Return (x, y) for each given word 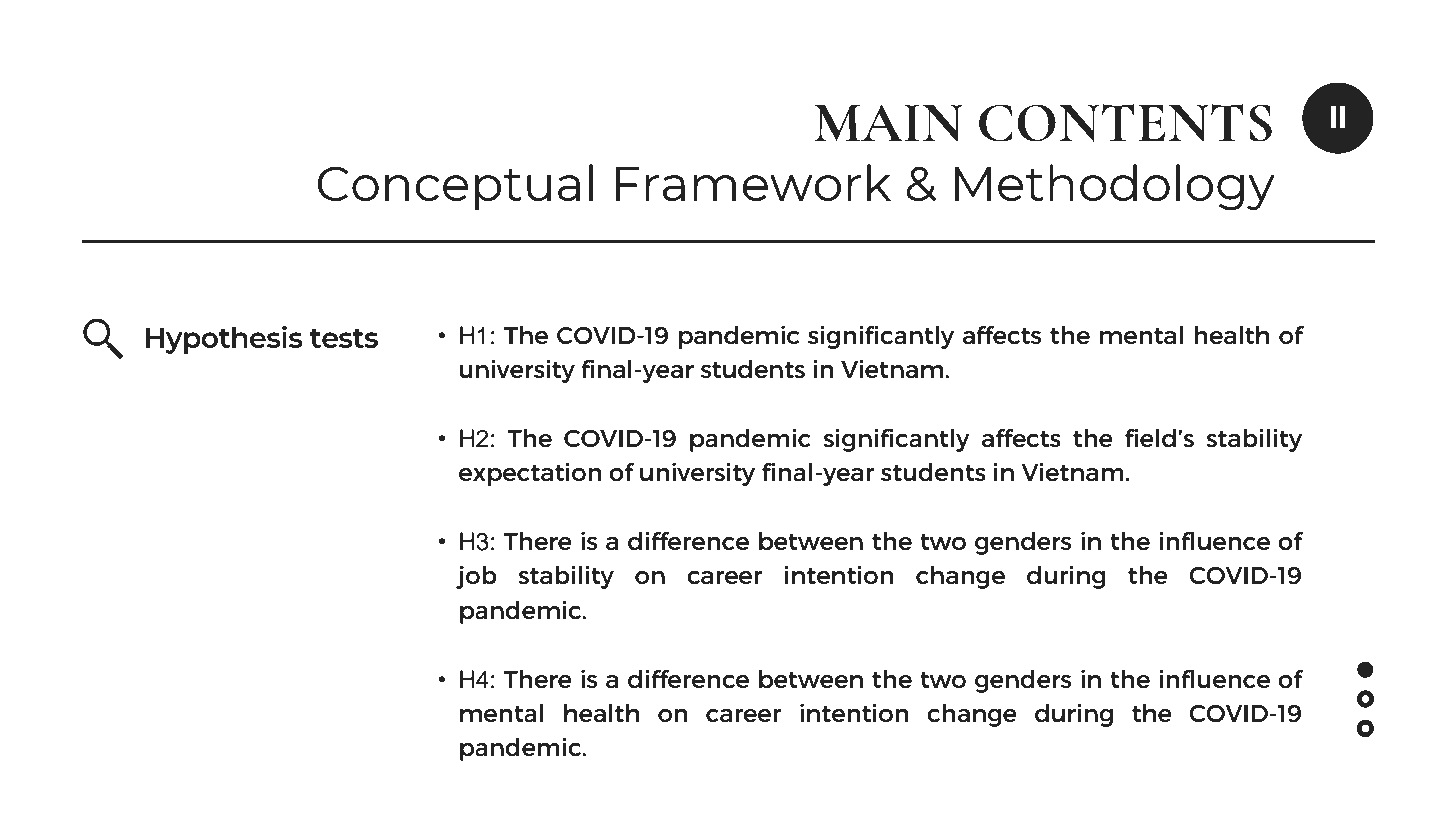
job (476, 577)
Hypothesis (224, 340)
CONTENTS (1125, 123)
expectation (530, 474)
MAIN (888, 123)
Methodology (1115, 187)
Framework (753, 182)
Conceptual (455, 187)
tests (344, 338)
